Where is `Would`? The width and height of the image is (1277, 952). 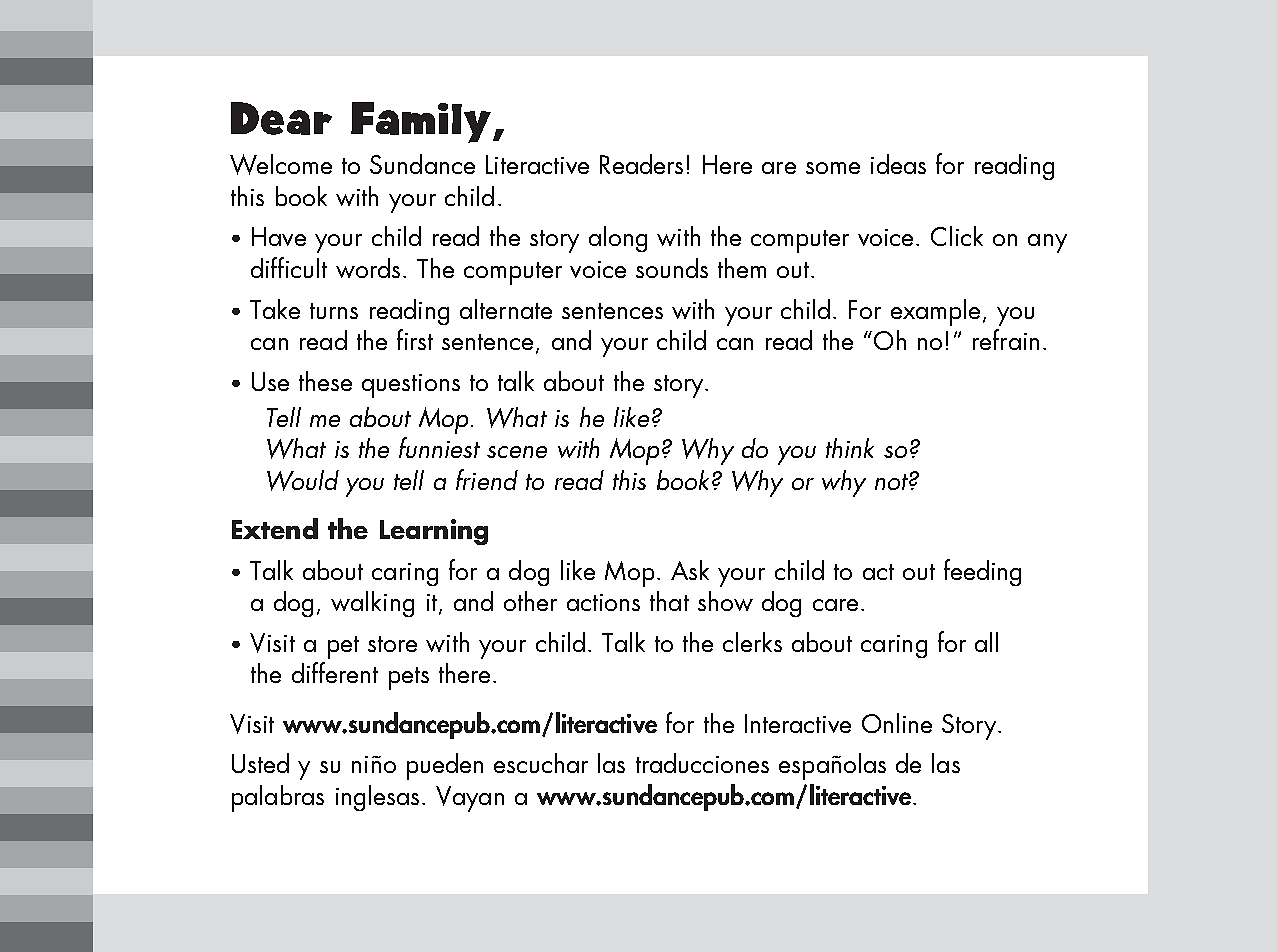 Would is located at coordinates (303, 480).
